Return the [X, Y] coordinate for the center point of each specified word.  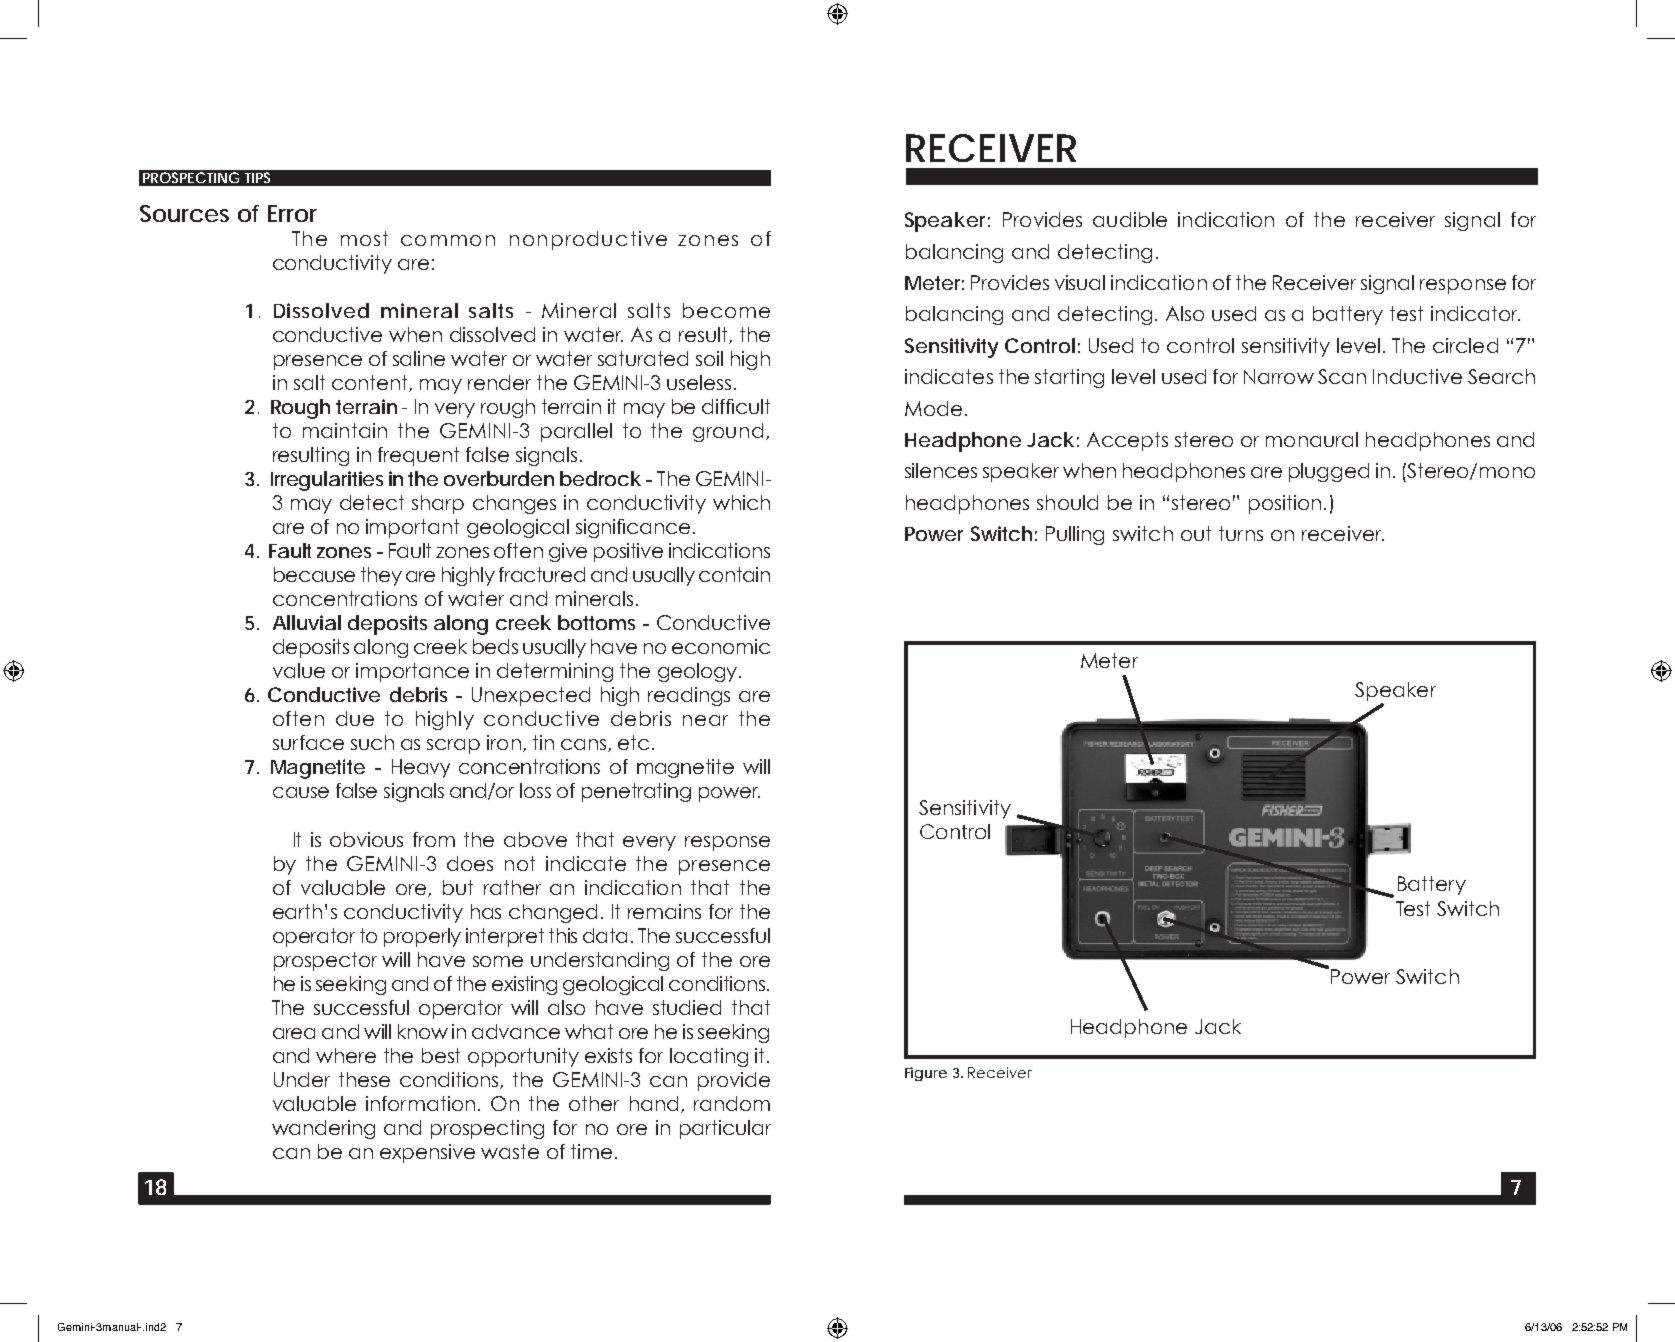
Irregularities [327, 481]
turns [1241, 533]
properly [422, 937]
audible [1130, 219]
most [364, 238]
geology [699, 672]
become [726, 310]
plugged [1329, 472]
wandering [323, 1129]
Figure [926, 1074]
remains [664, 911]
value [299, 670]
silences [941, 470]
